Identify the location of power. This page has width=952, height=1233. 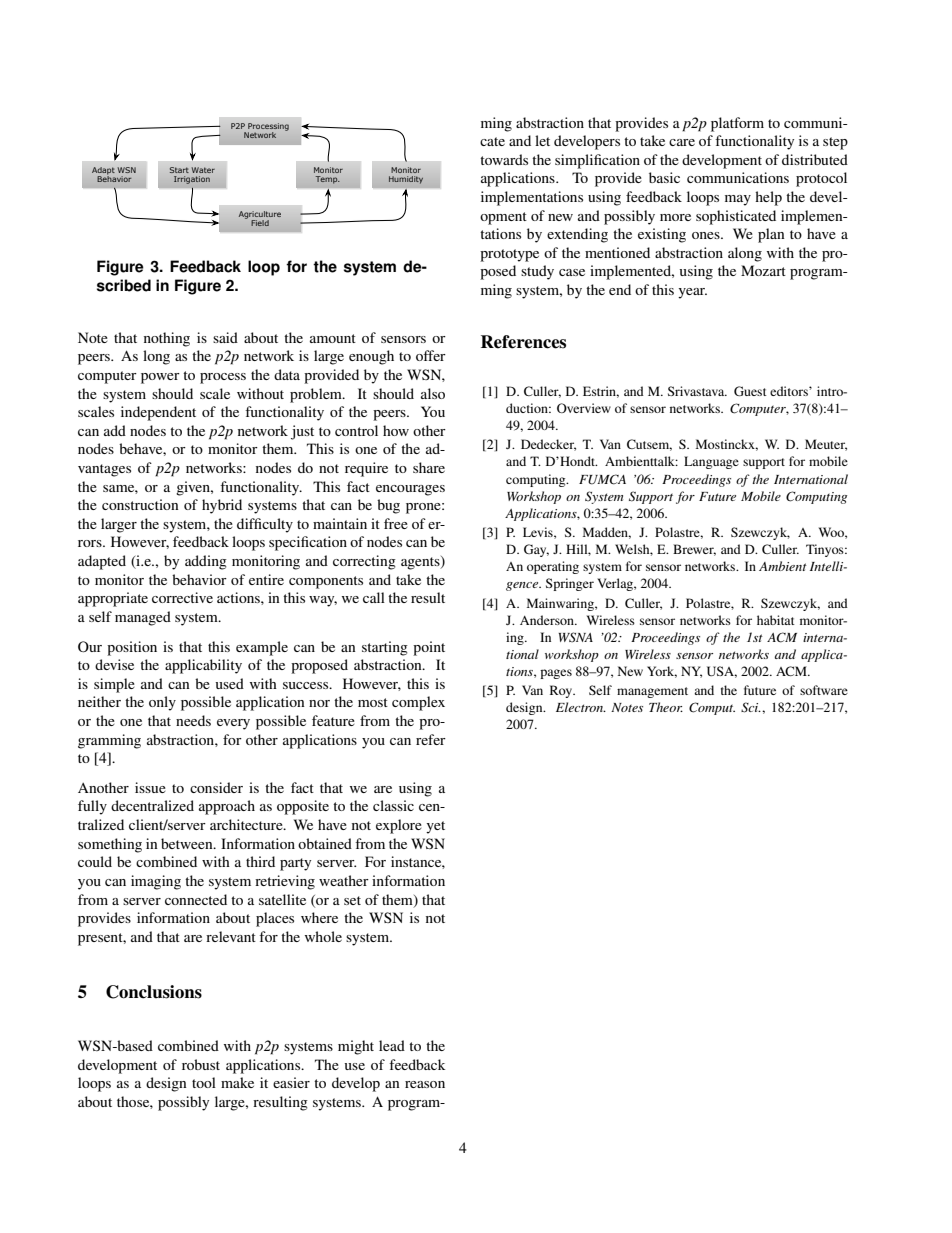
(160, 378).
